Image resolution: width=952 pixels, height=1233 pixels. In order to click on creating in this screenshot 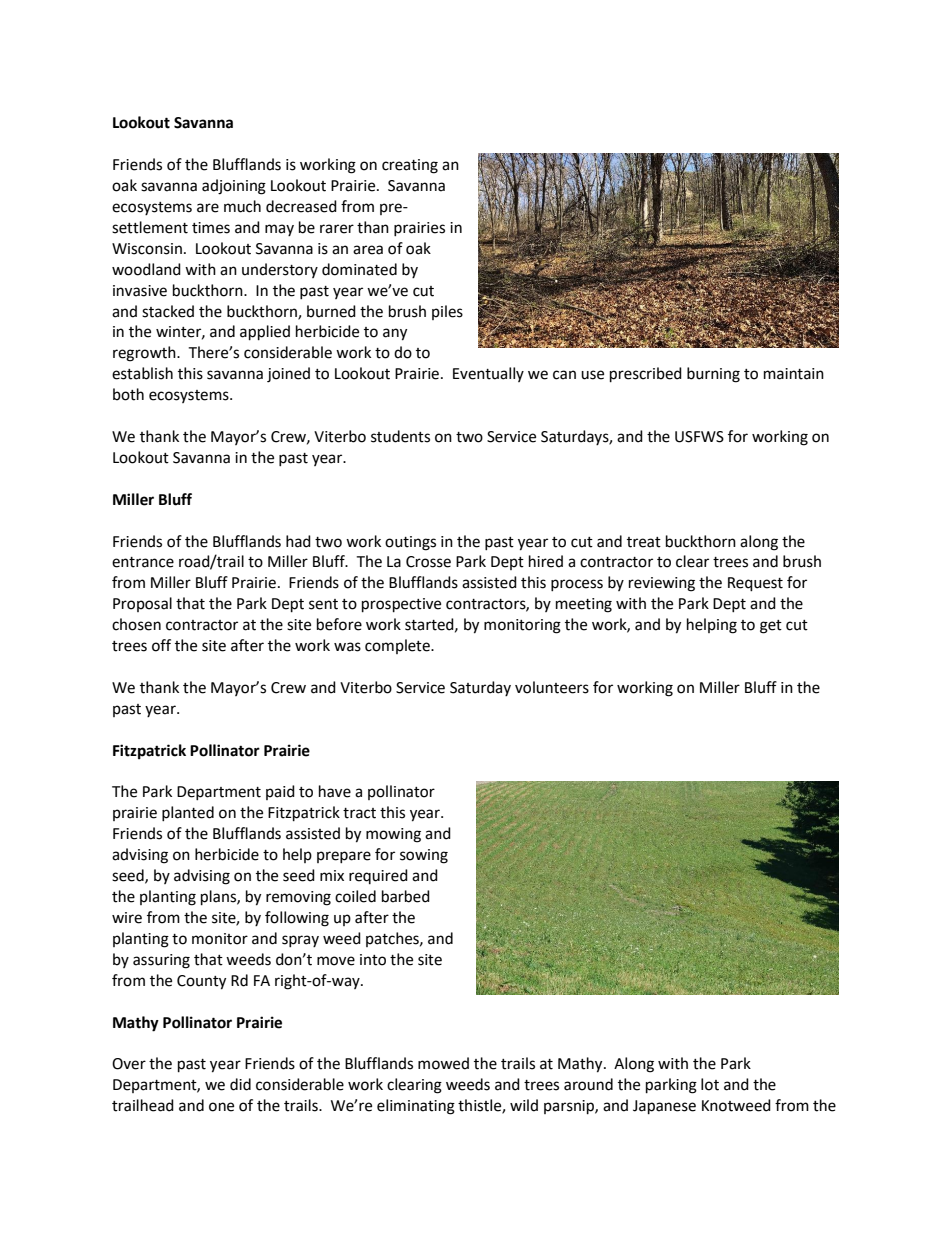, I will do `click(410, 166)`.
